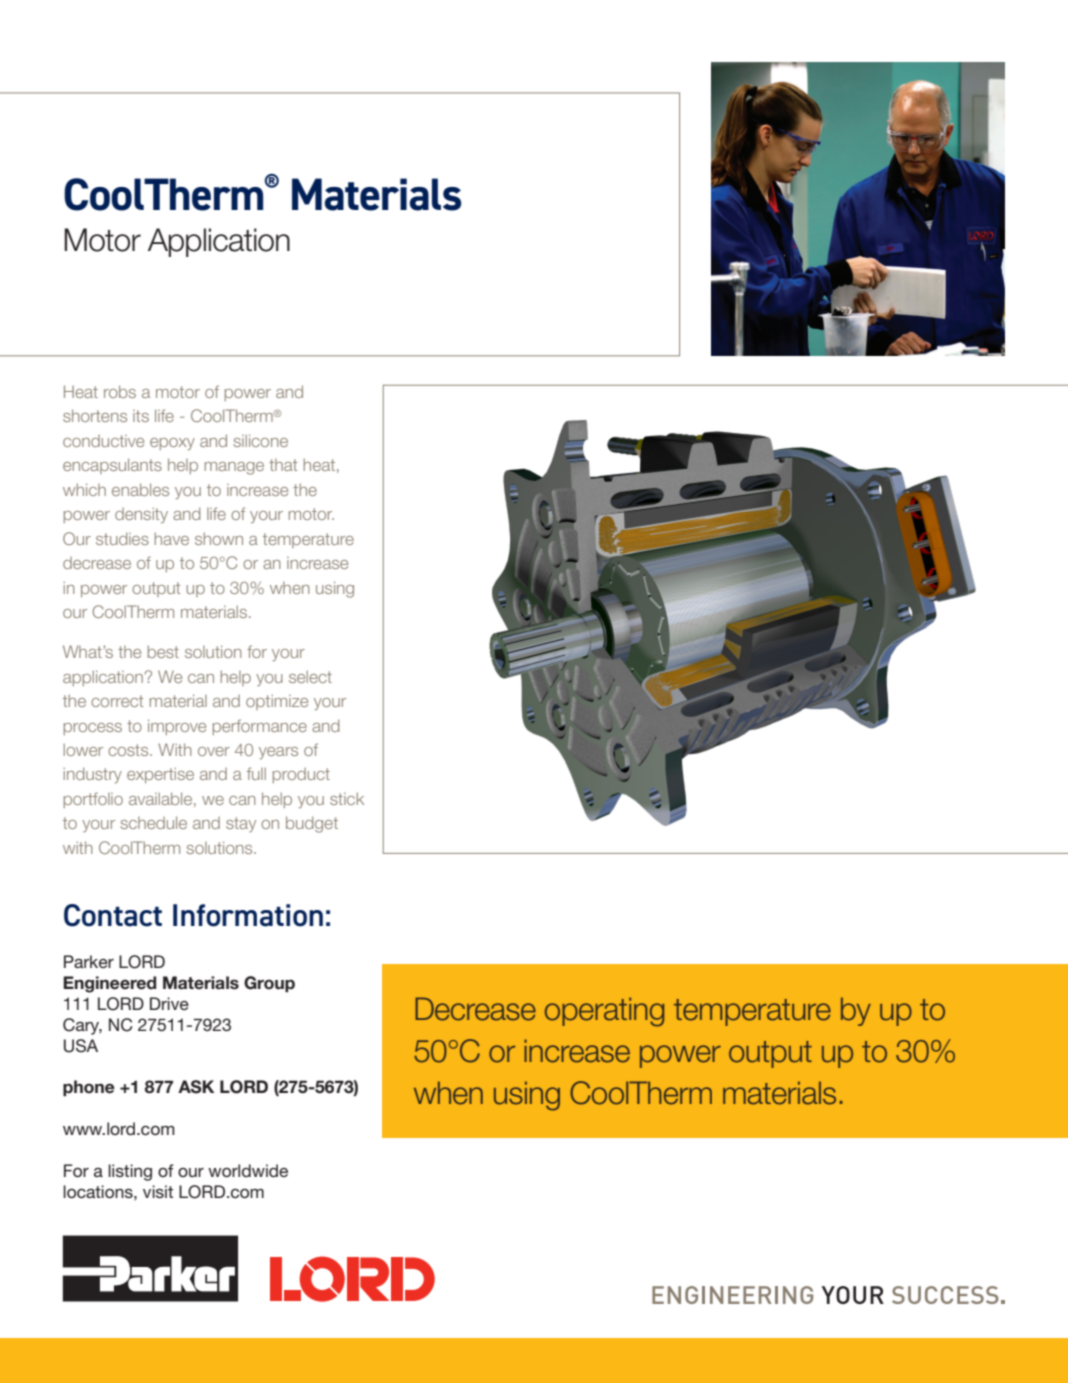  I want to click on that, so click(283, 465).
